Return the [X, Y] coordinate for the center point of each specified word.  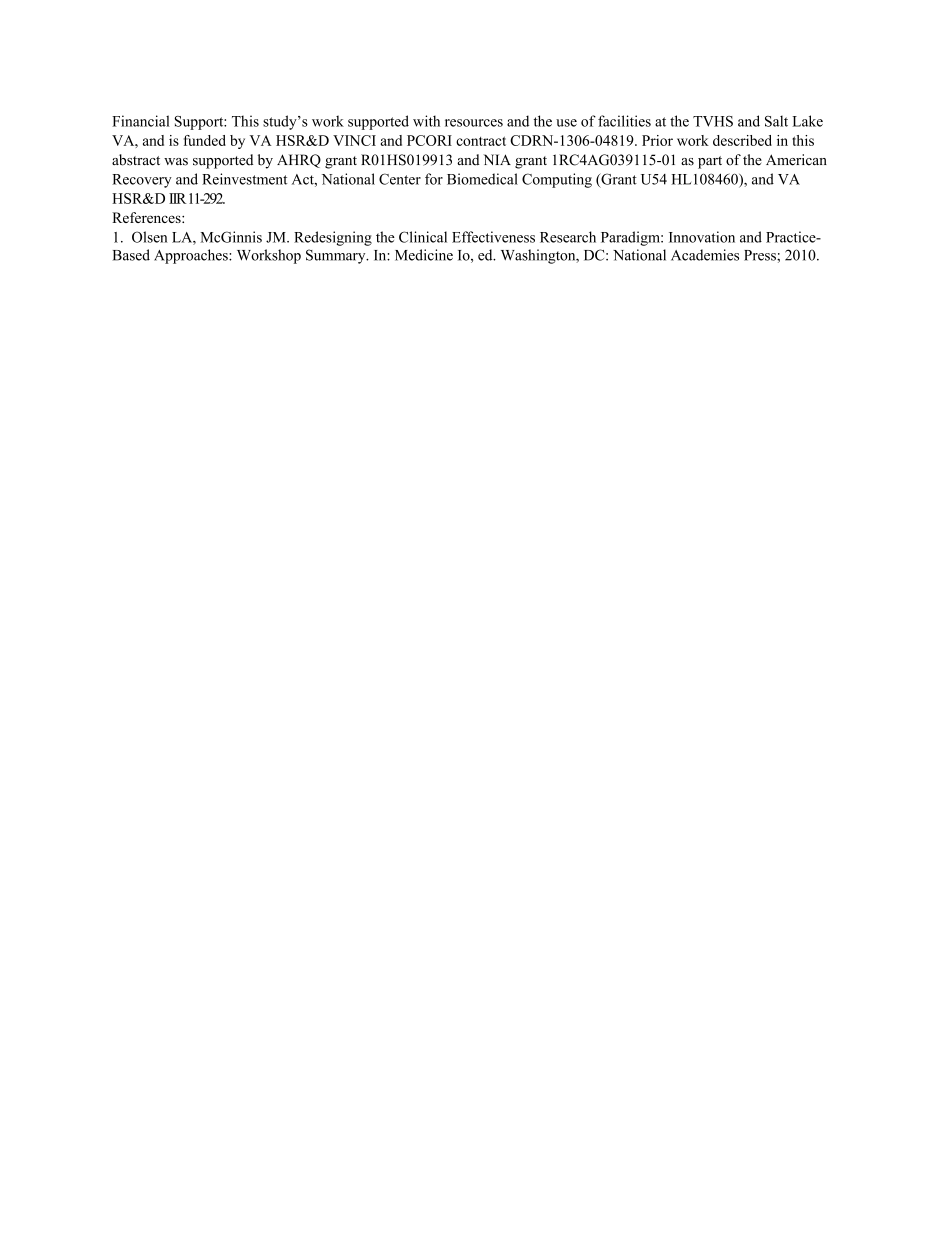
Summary [337, 256]
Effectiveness [493, 237]
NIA [497, 159]
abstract [136, 160]
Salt [776, 121]
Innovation [702, 237]
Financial [141, 121]
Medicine [424, 255]
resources [474, 123]
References [147, 217]
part [710, 162]
